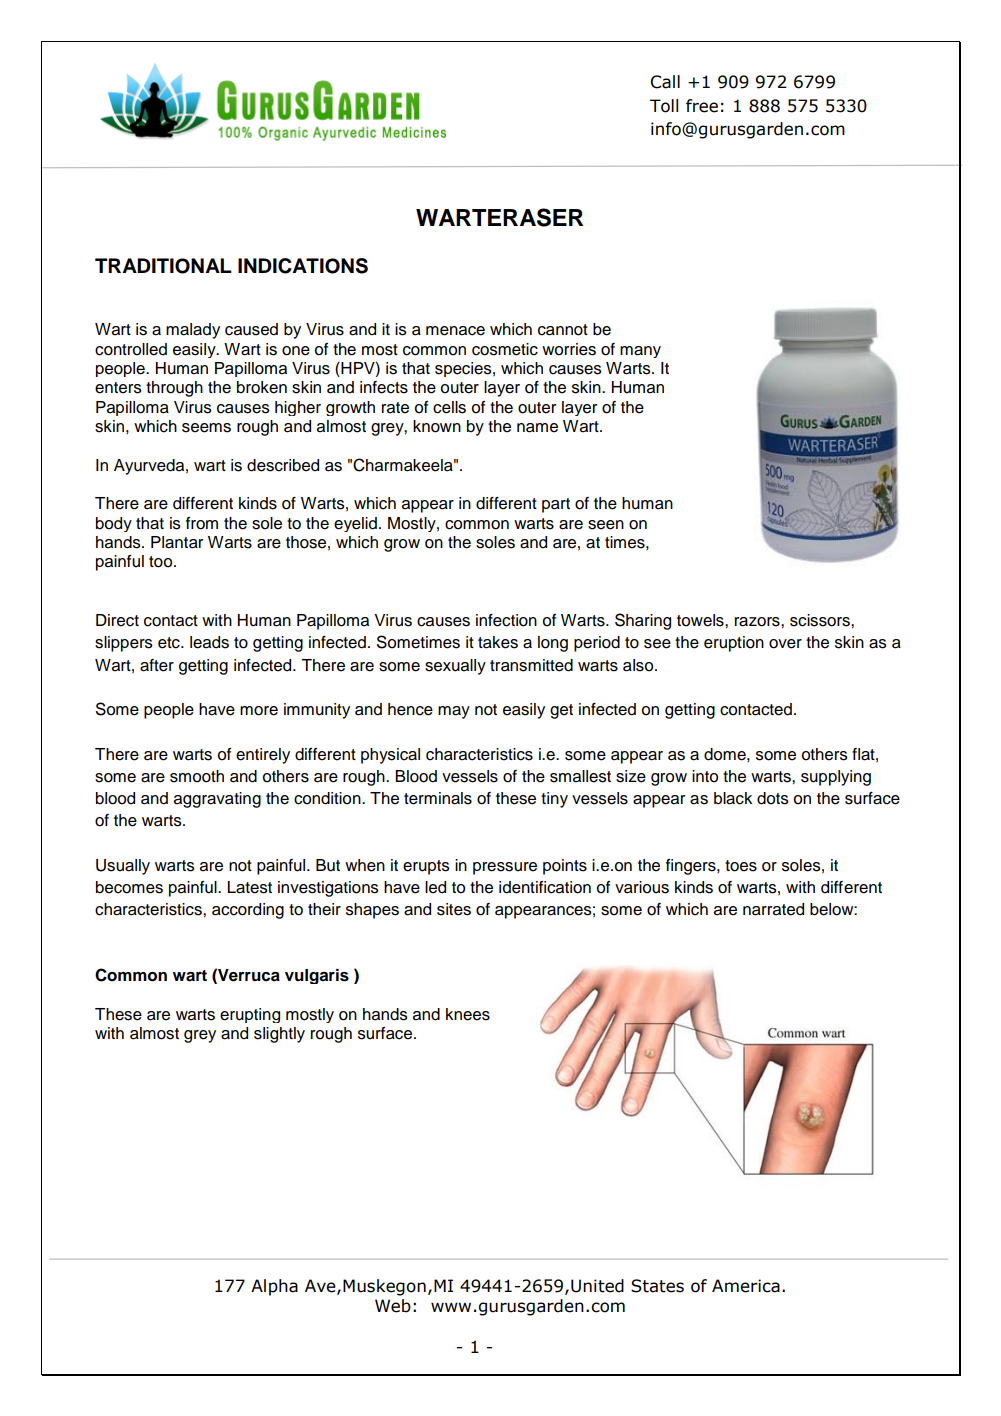 The width and height of the screenshot is (1001, 1416). I want to click on sites, so click(454, 909).
